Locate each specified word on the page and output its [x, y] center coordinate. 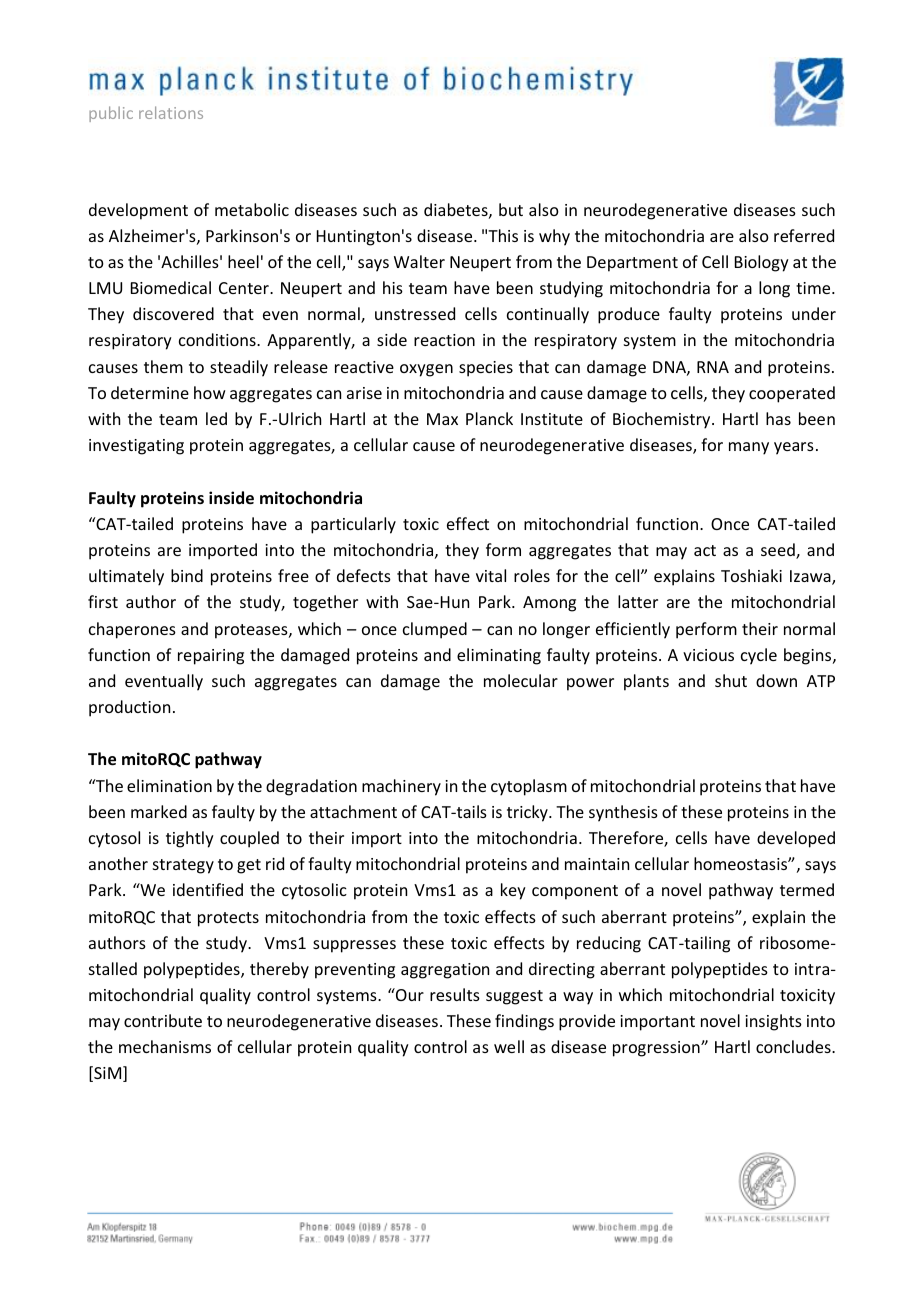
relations [171, 112]
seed [779, 551]
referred [804, 235]
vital [491, 575]
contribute [163, 1020]
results [455, 994]
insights [773, 1022]
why [554, 237]
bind [187, 575]
